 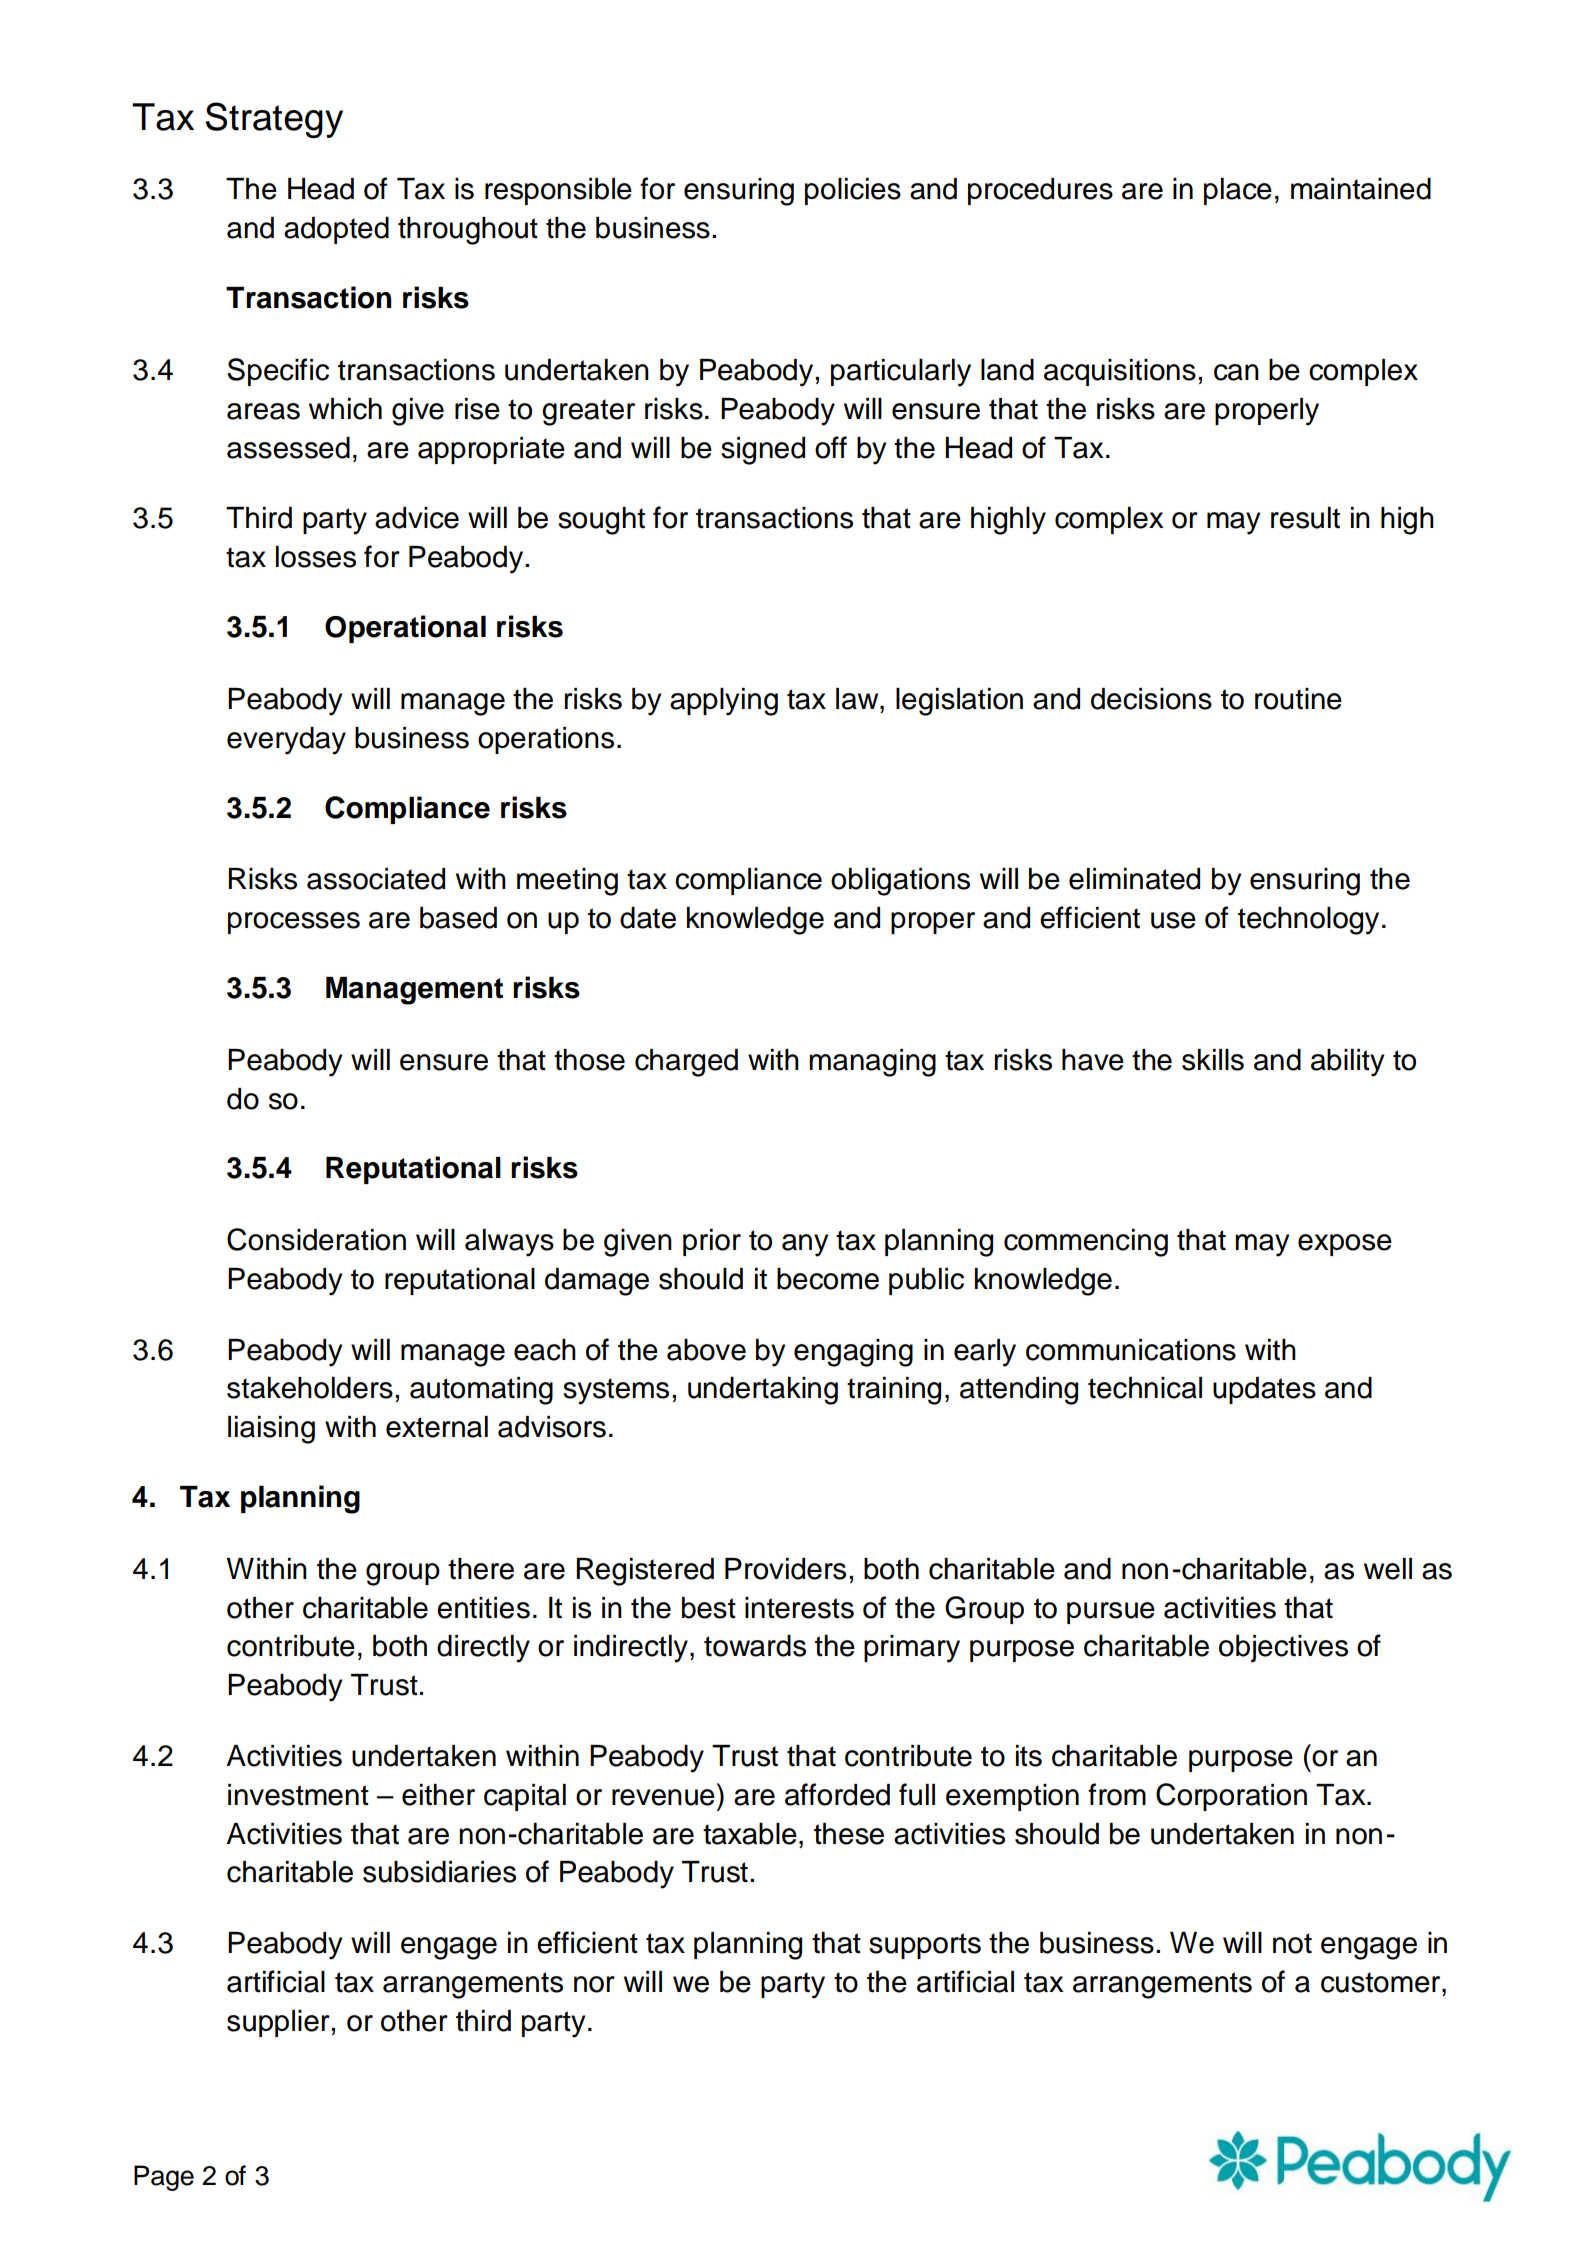 What do you see at coordinates (853, 191) in the screenshot?
I see `policies` at bounding box center [853, 191].
